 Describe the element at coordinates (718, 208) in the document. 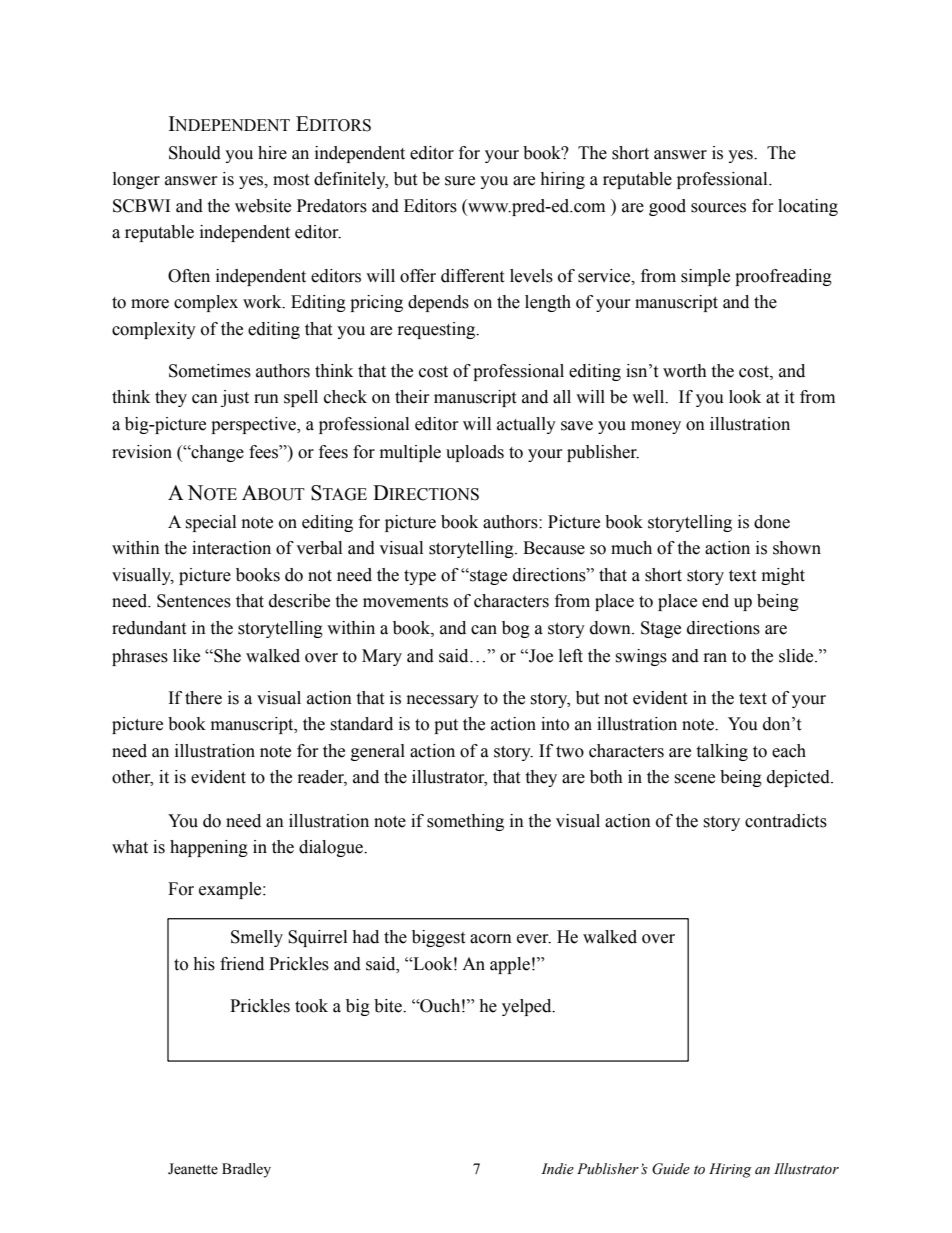

I see `sources` at that location.
